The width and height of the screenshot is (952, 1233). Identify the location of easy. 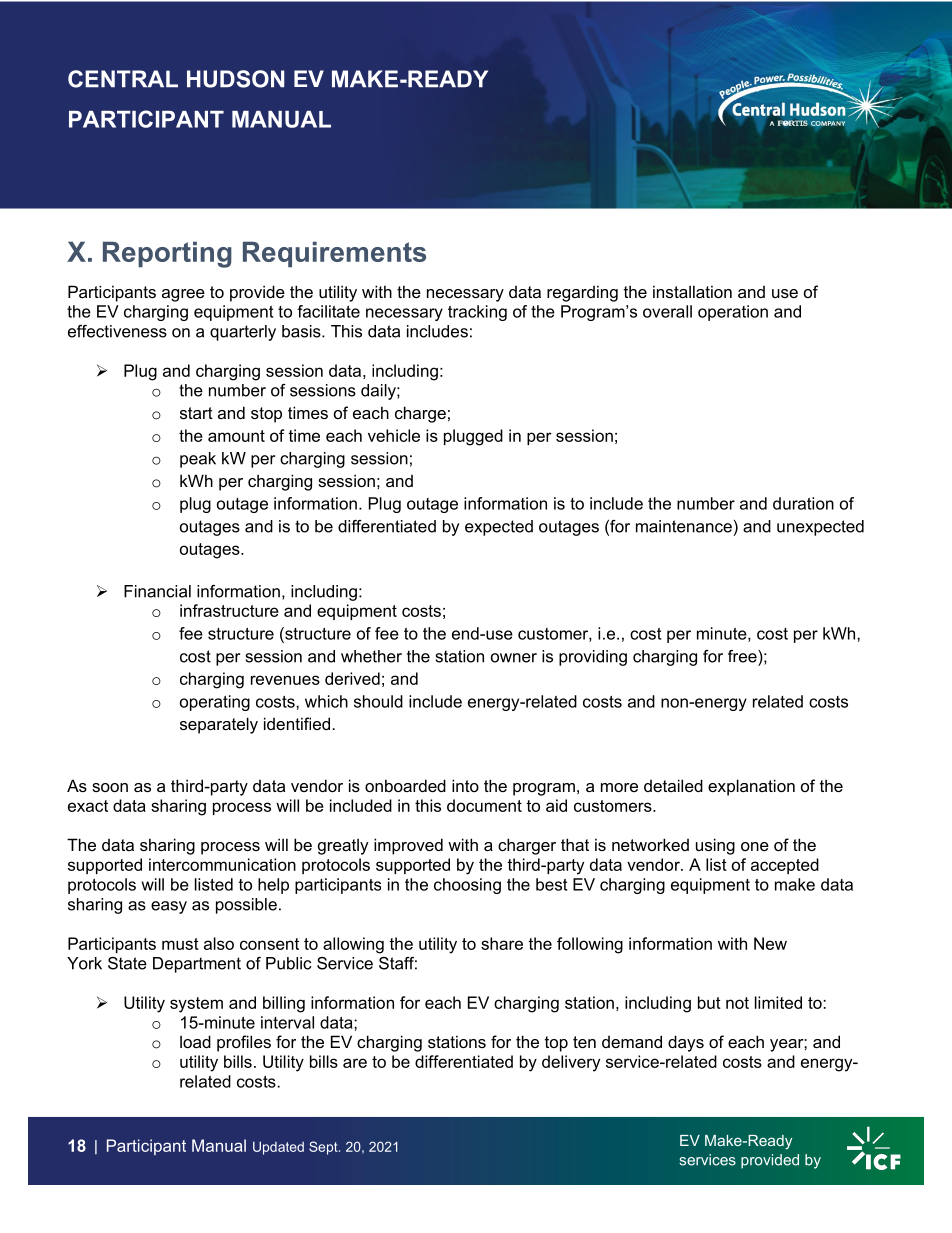
(169, 907).
